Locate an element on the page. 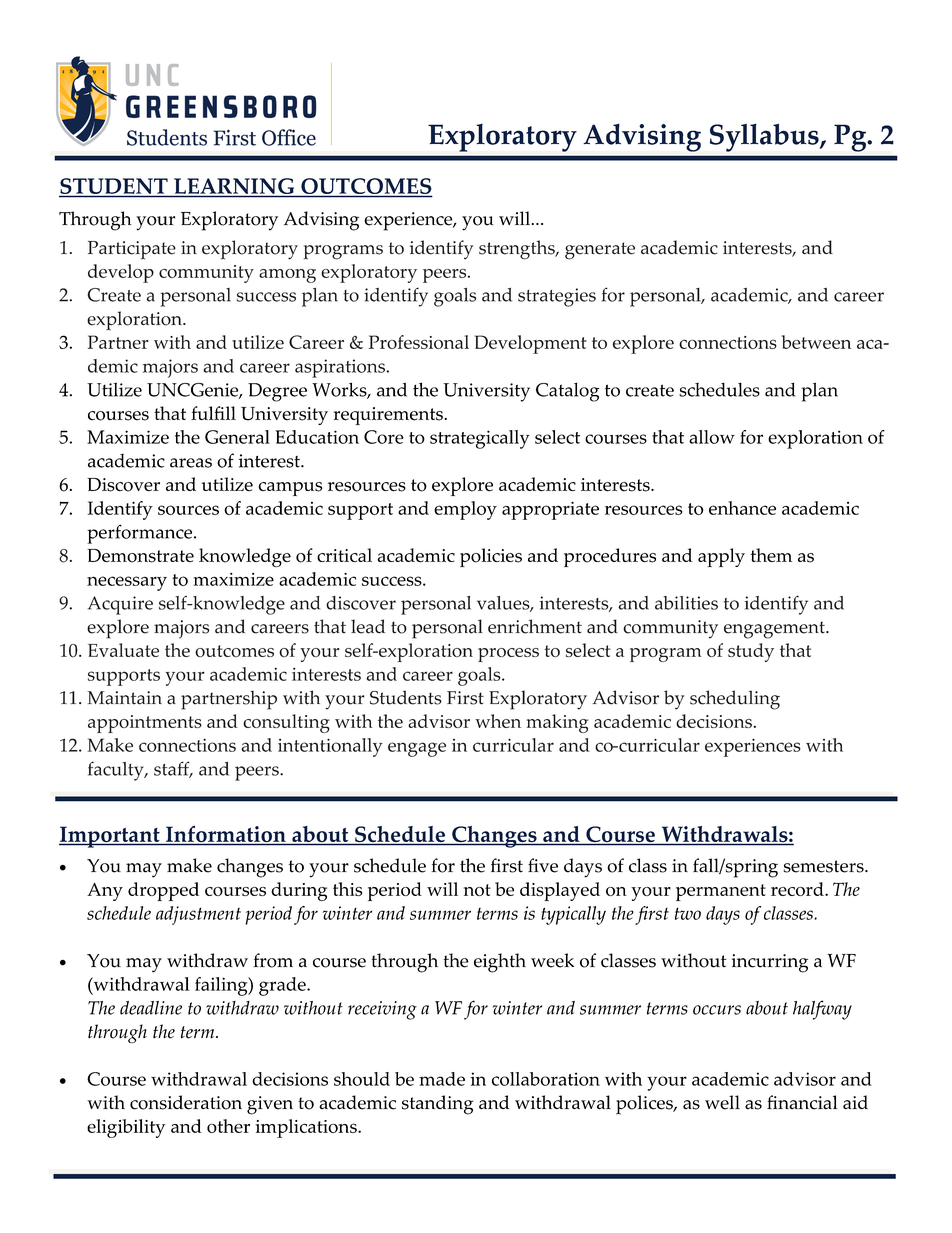 The height and width of the page is (1233, 952). study is located at coordinates (751, 652).
